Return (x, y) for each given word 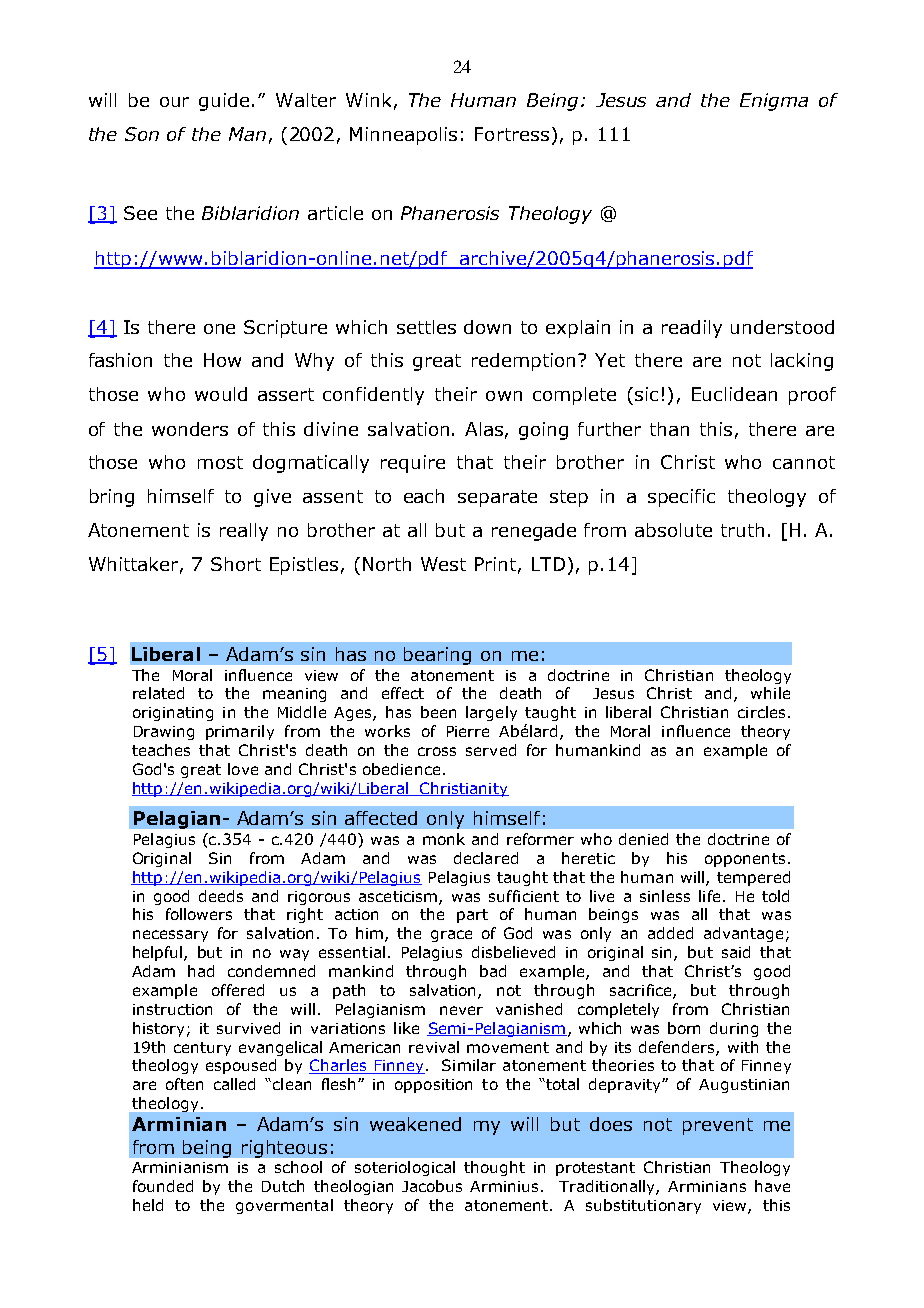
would (221, 394)
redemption (523, 362)
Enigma (774, 102)
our (174, 102)
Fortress (512, 134)
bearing (437, 656)
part (472, 916)
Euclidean (734, 394)
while (770, 693)
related (158, 693)
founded (163, 1186)
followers (199, 914)
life (709, 896)
